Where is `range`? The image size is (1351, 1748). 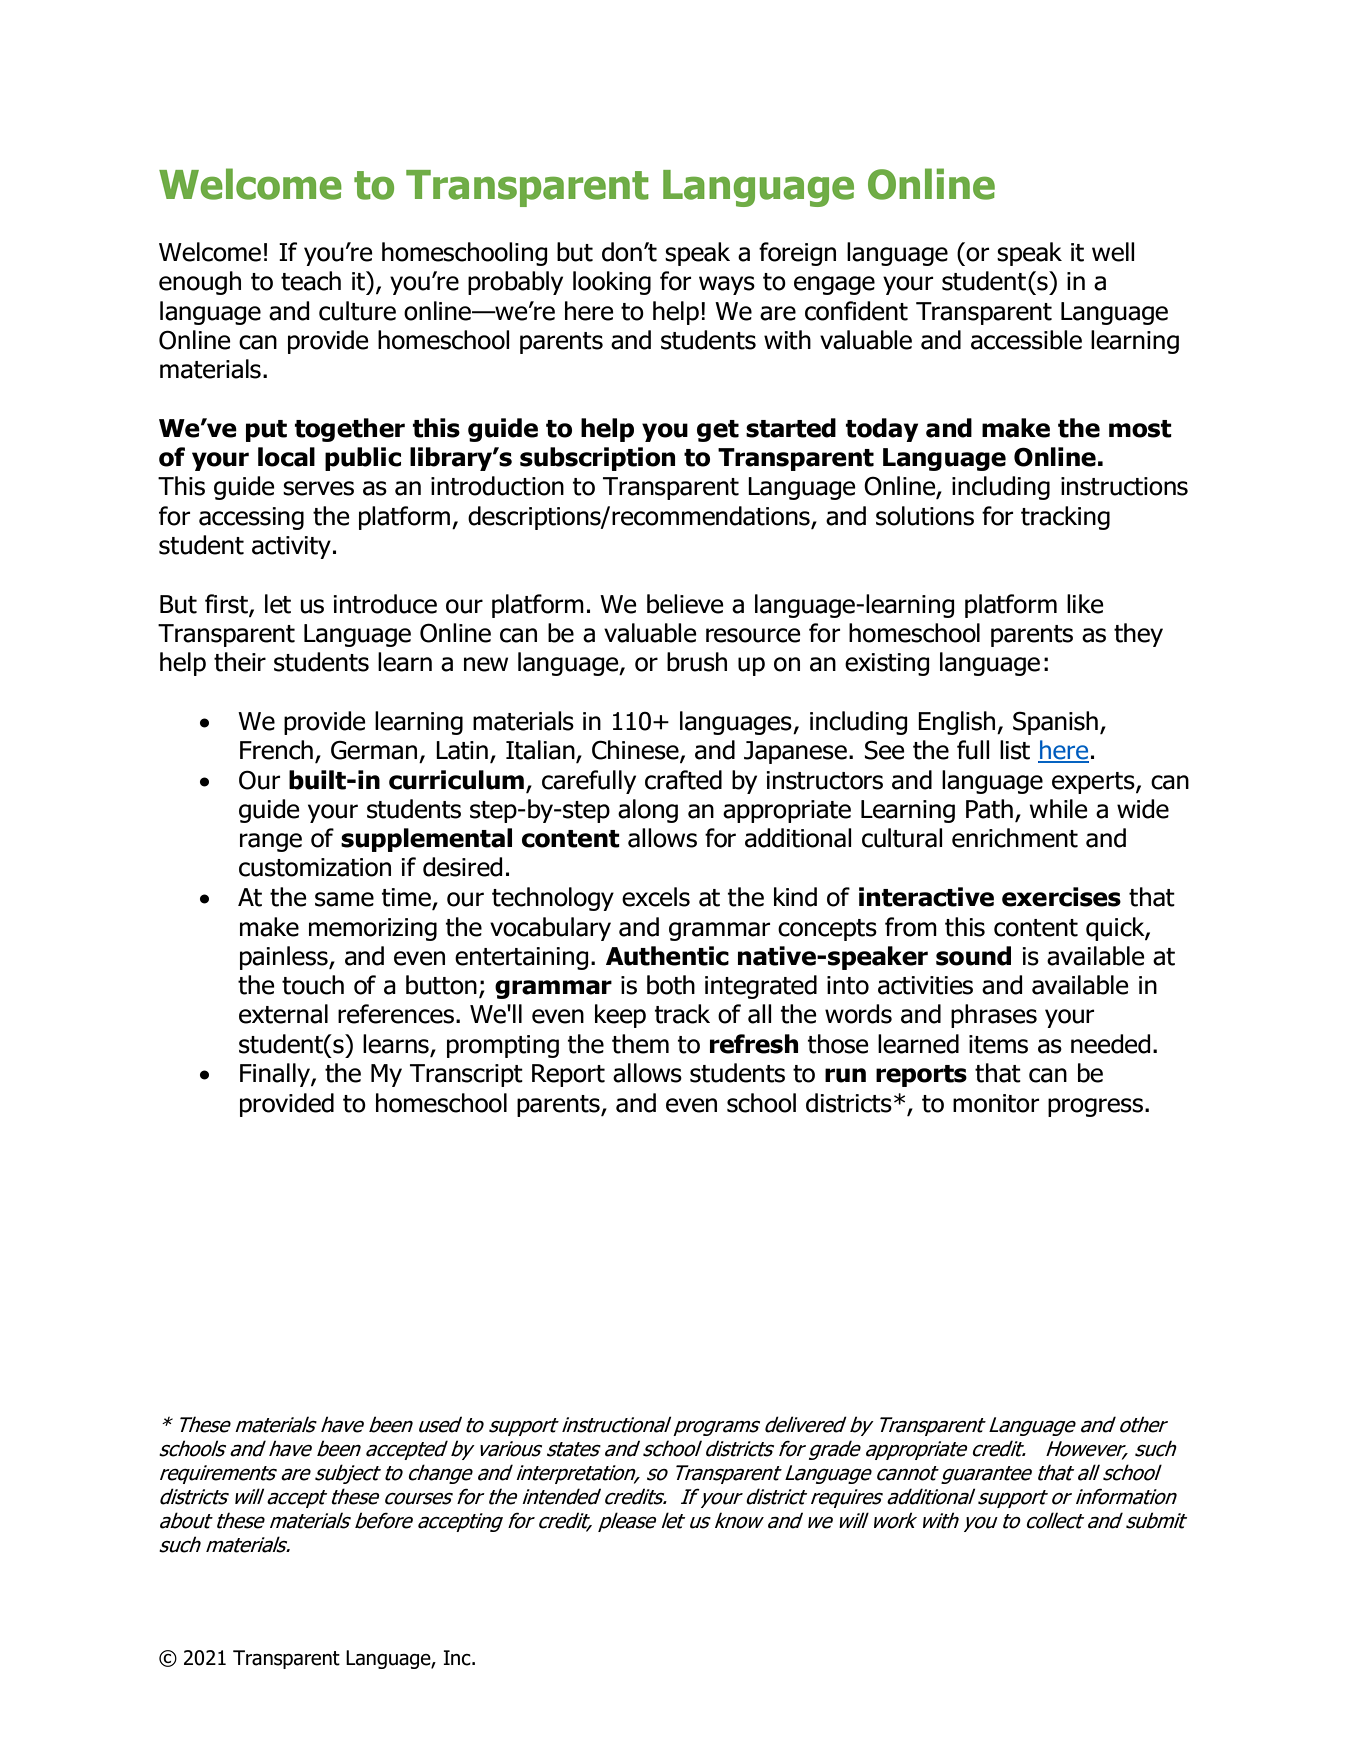
range is located at coordinates (271, 842).
